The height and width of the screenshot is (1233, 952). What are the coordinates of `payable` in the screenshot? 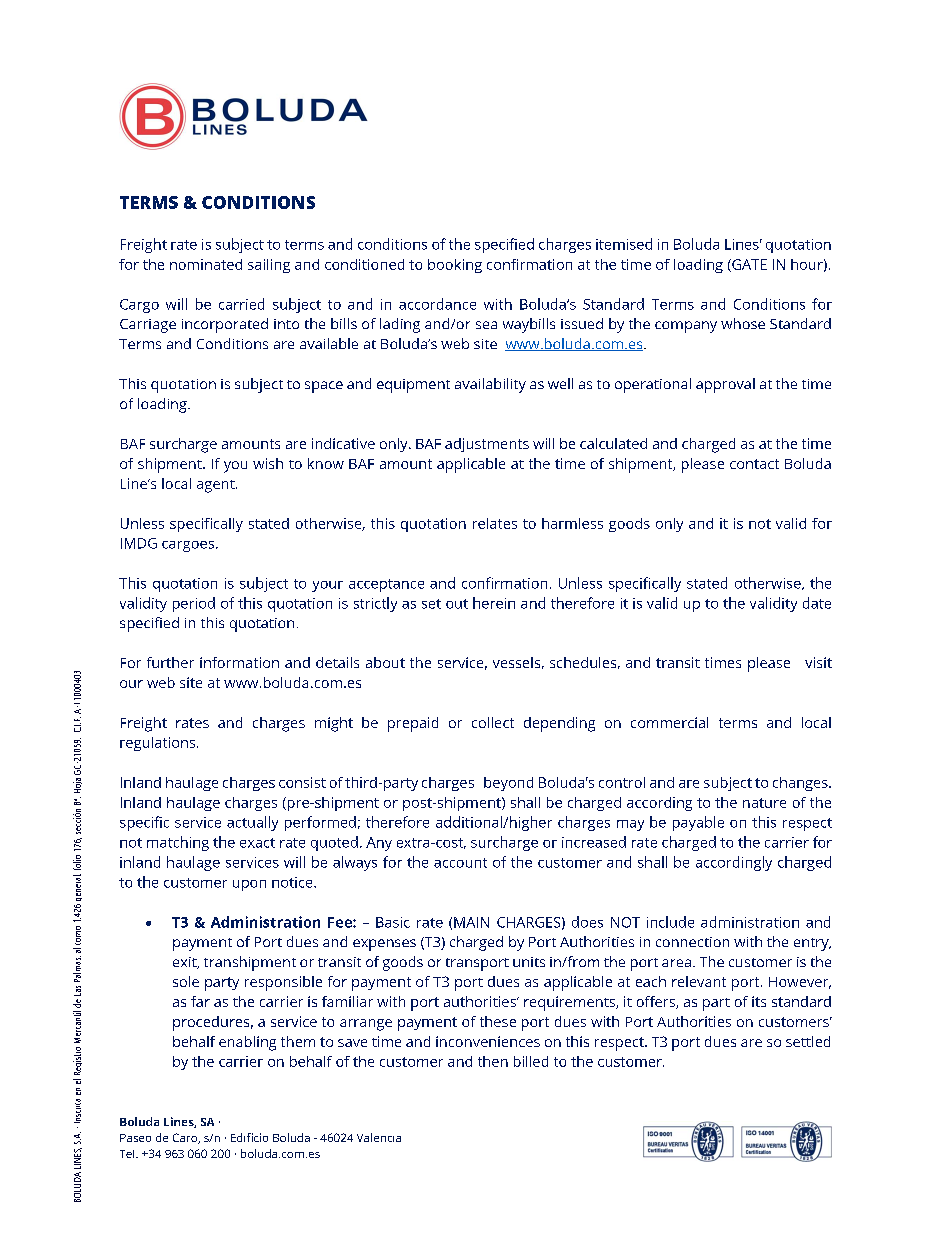 It's located at (698, 823).
